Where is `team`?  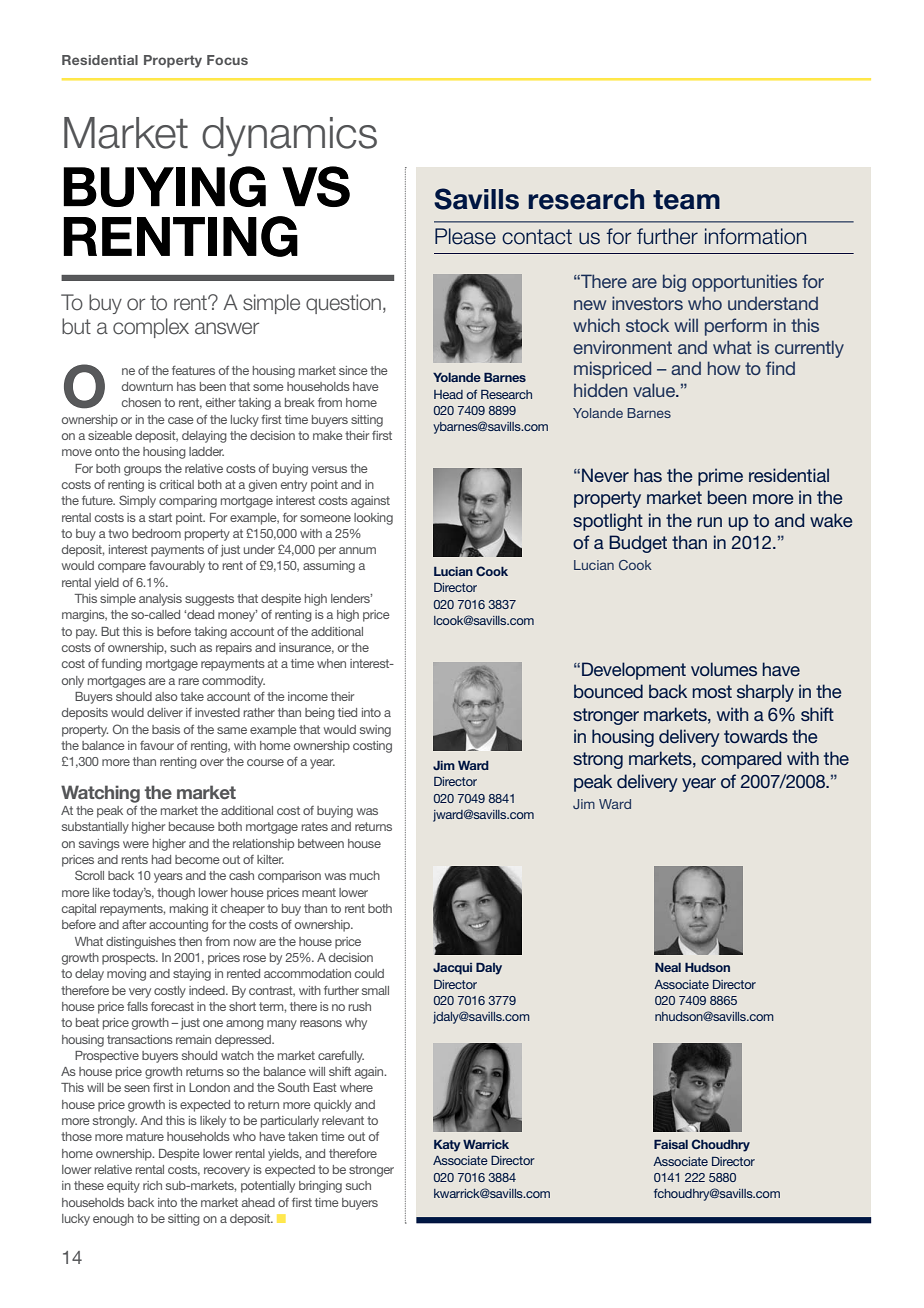
team is located at coordinates (686, 200).
